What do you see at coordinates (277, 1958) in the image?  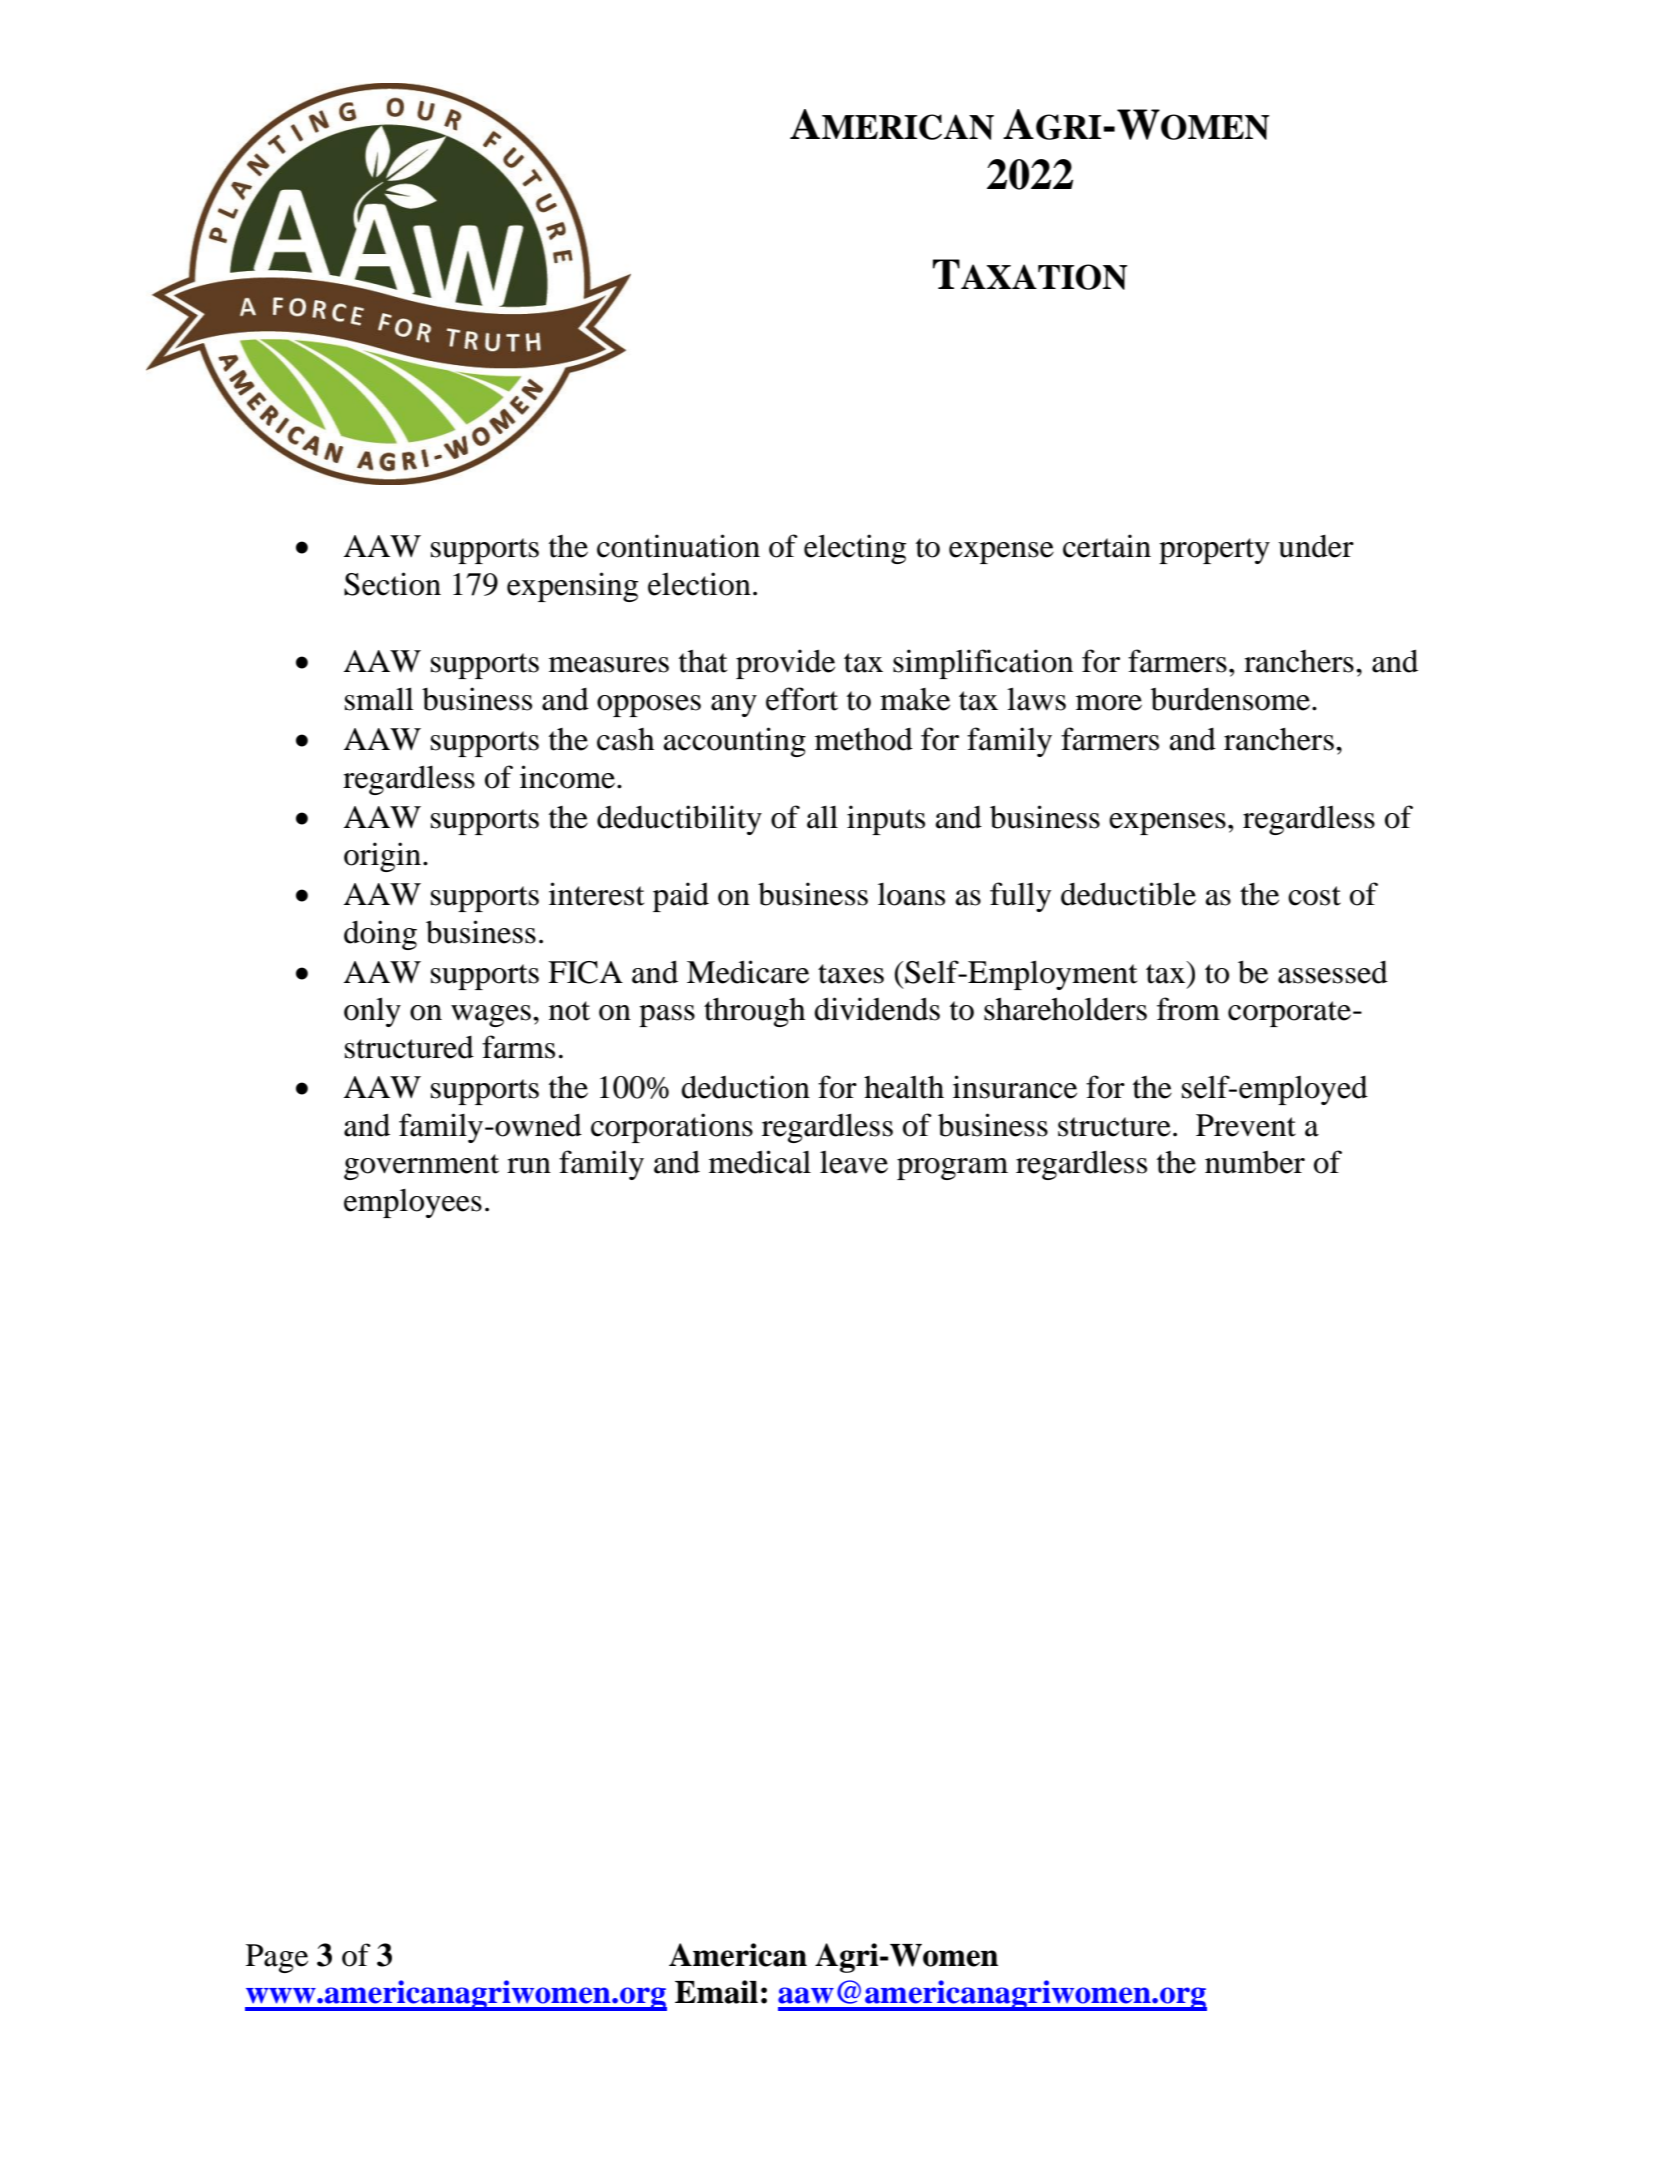 I see `Page` at bounding box center [277, 1958].
